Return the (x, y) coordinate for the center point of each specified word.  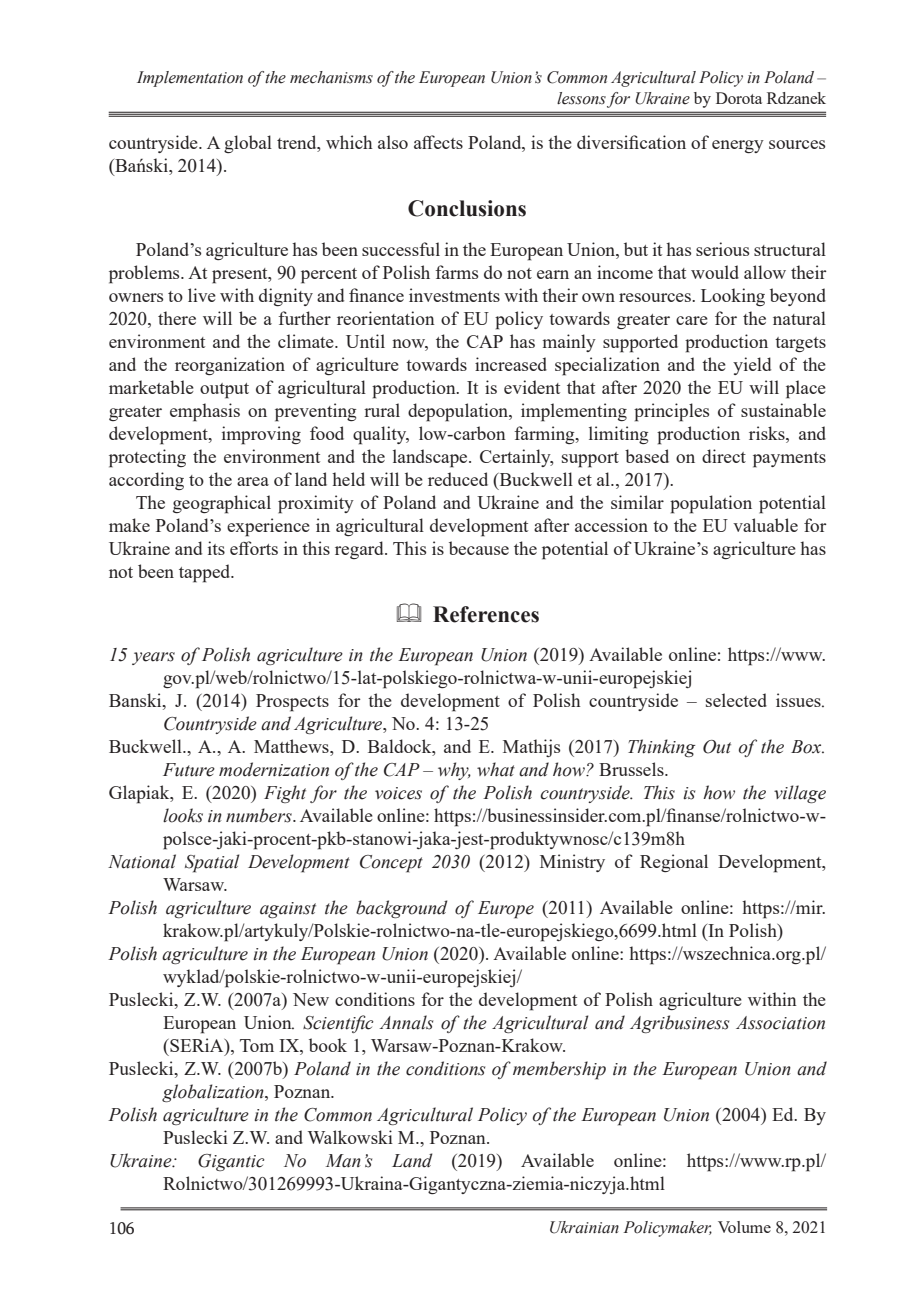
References (486, 614)
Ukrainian (584, 1227)
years (153, 658)
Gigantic (231, 1162)
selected (736, 700)
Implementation (190, 79)
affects (438, 142)
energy (738, 146)
